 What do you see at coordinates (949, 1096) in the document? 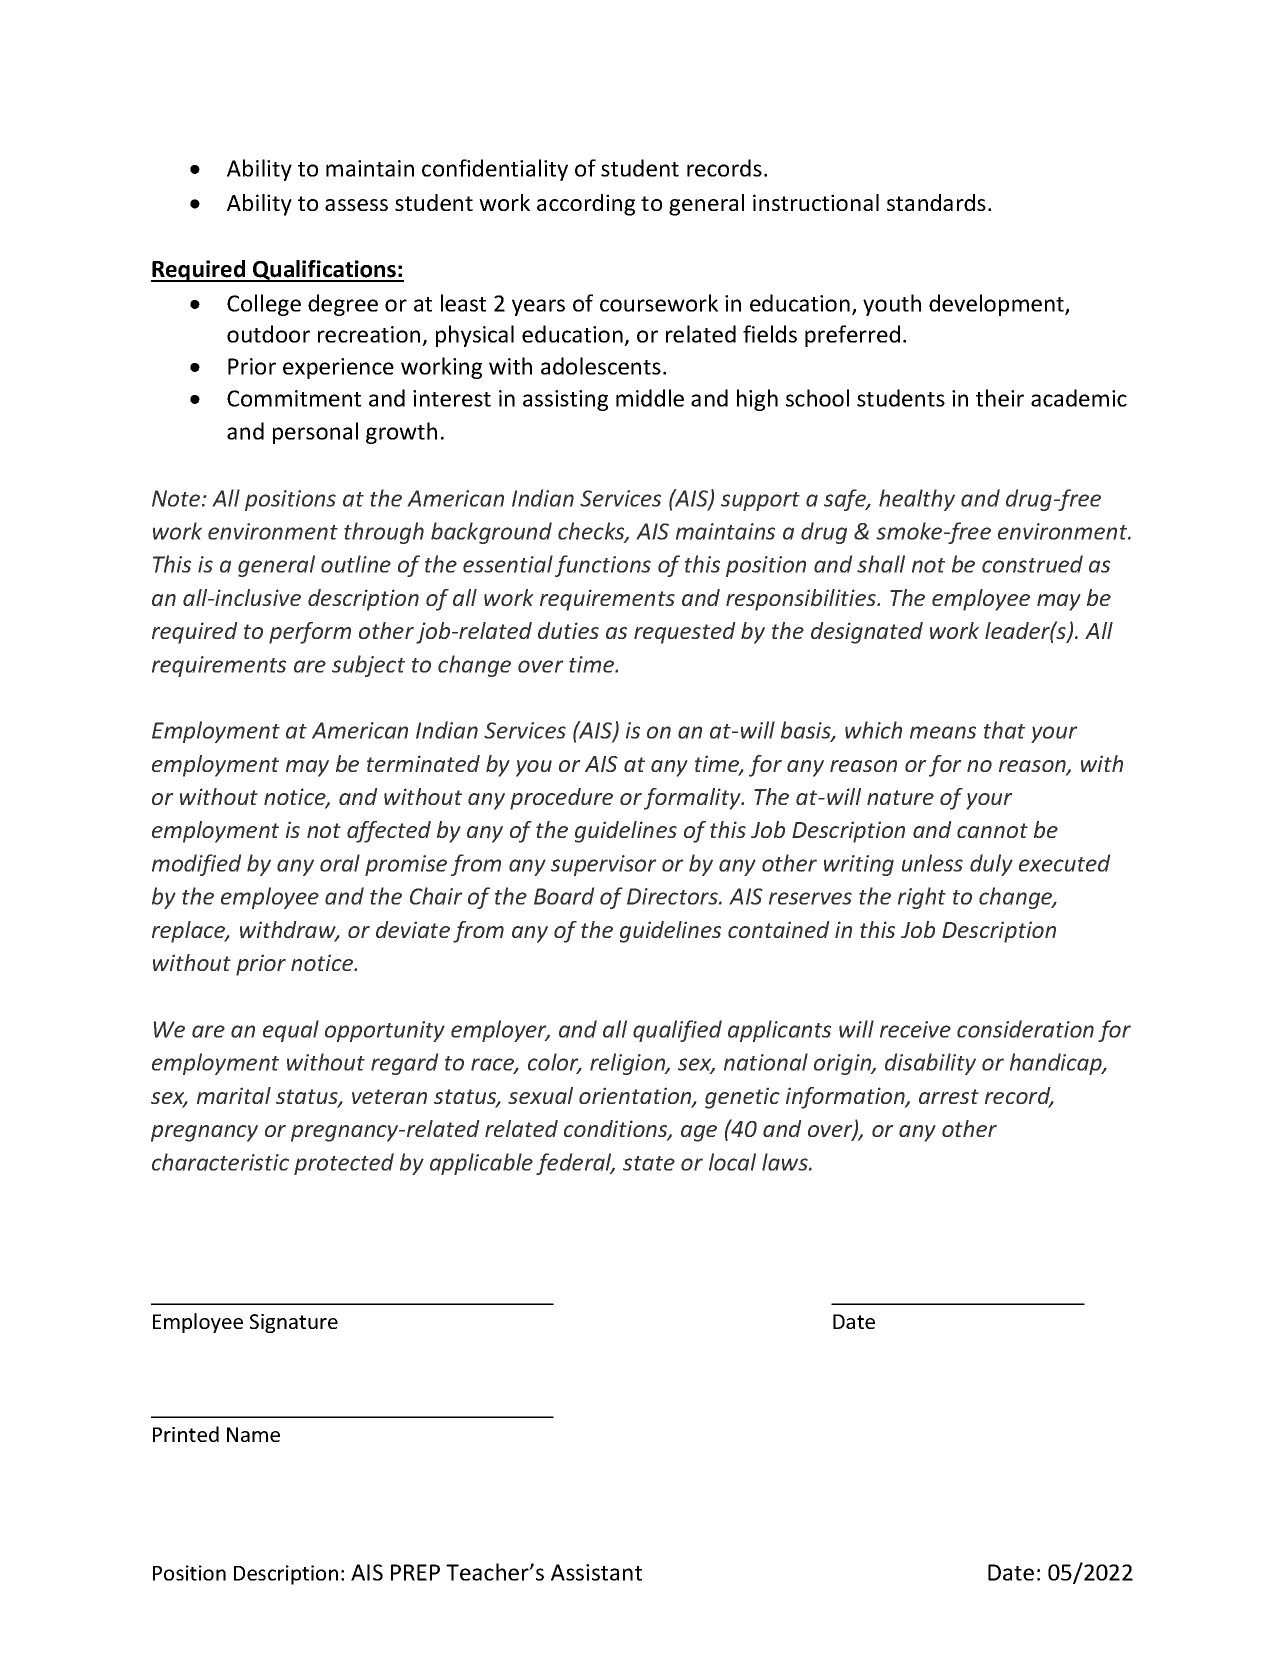
I see `arrest` at bounding box center [949, 1096].
